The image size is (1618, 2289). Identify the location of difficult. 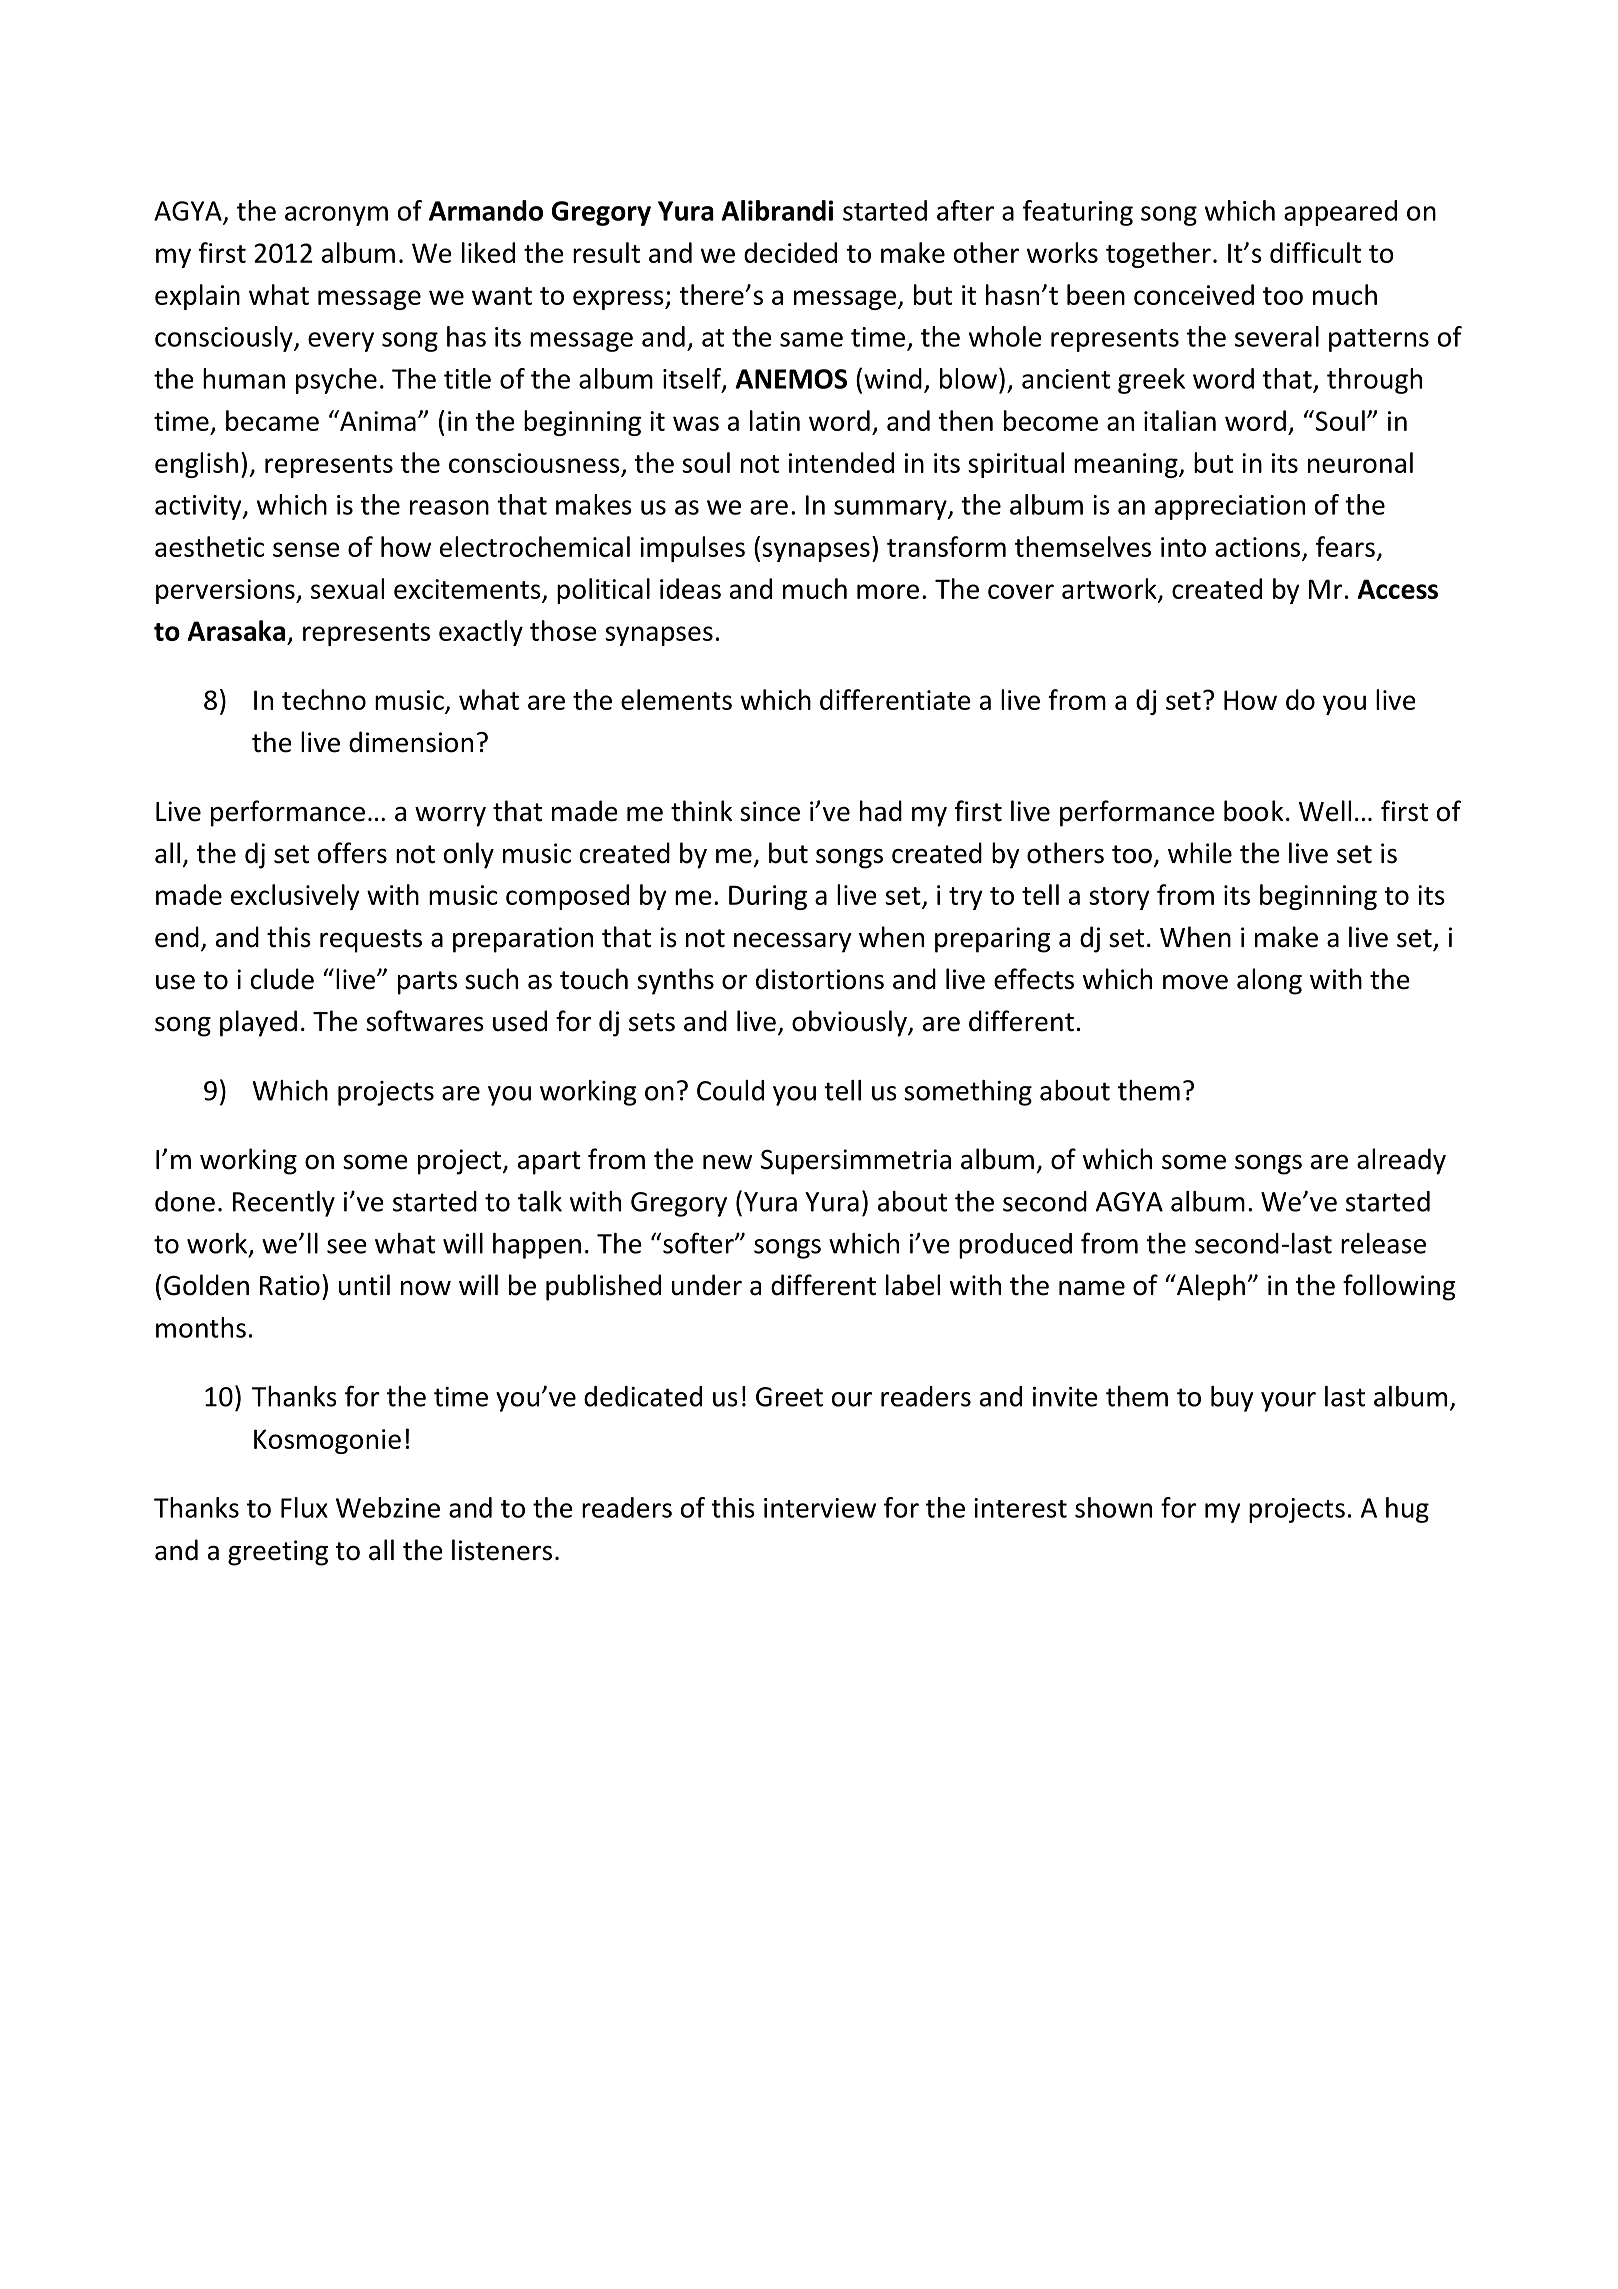
(1315, 252).
